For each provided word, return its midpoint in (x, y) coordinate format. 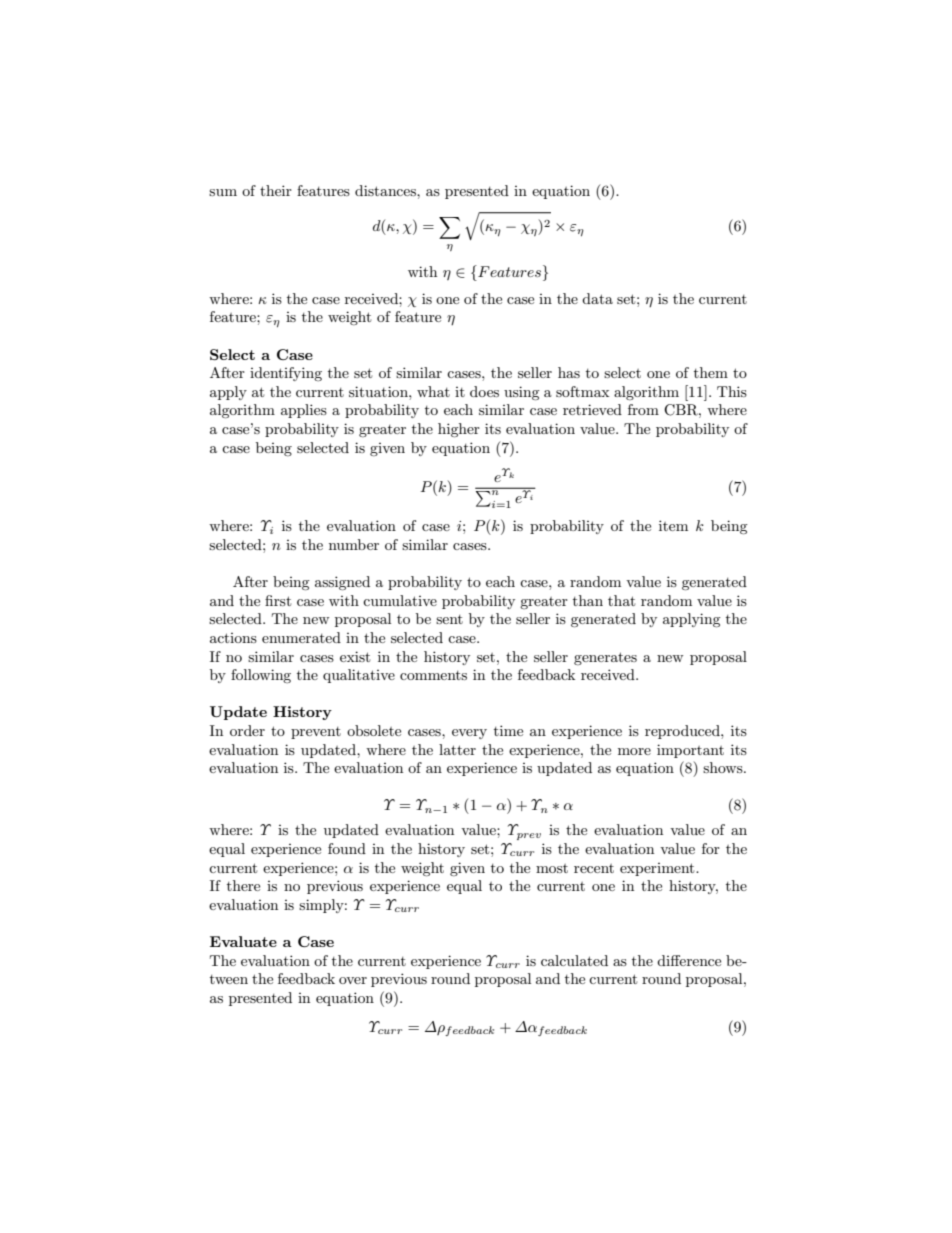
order (247, 730)
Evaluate (243, 941)
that (621, 600)
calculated (574, 960)
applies (304, 411)
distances (386, 190)
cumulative (400, 600)
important (690, 751)
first (278, 600)
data (597, 298)
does (484, 391)
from (643, 409)
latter (457, 749)
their (276, 190)
